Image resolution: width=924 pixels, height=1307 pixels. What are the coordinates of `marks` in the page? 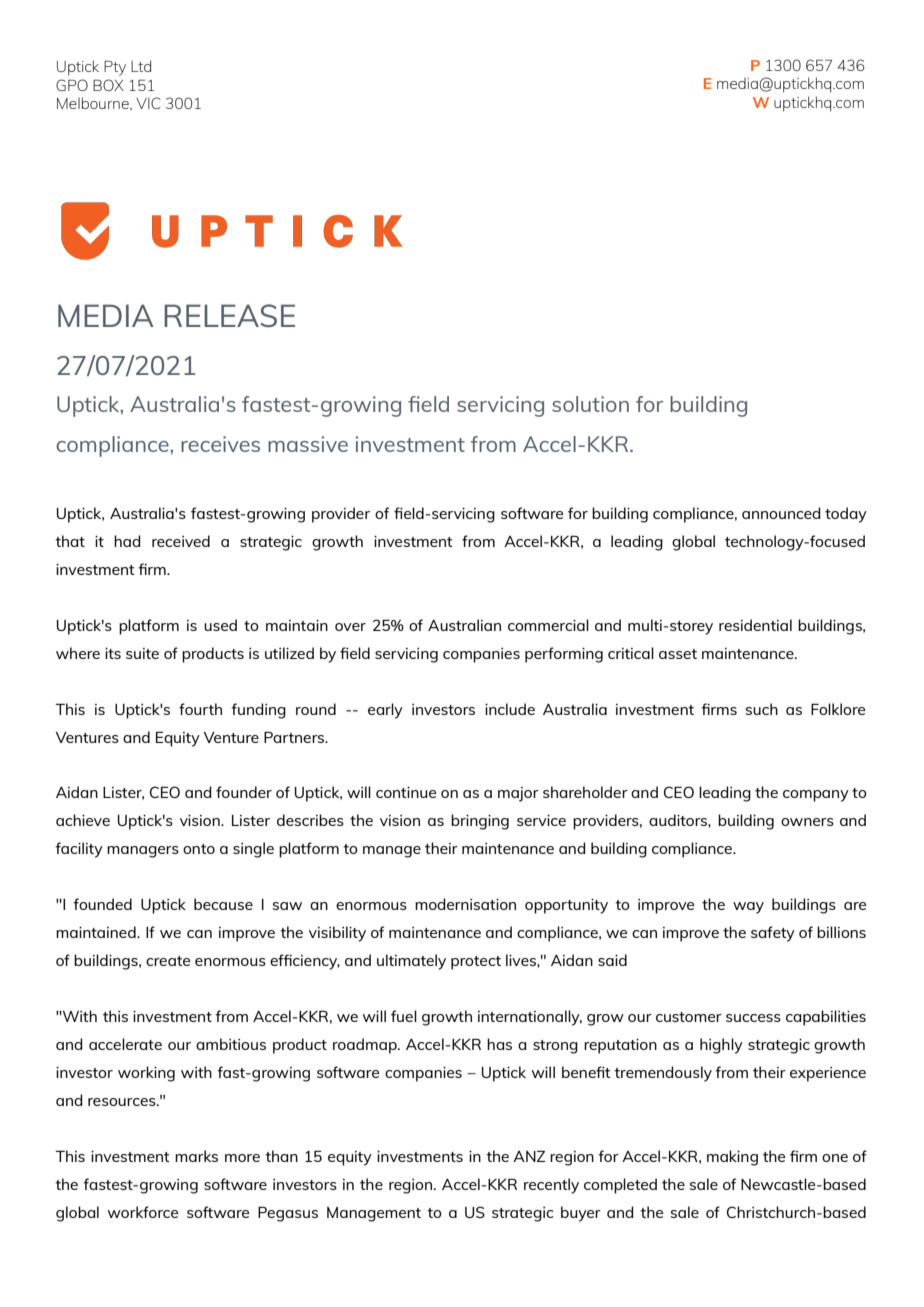 It's located at (196, 1156).
